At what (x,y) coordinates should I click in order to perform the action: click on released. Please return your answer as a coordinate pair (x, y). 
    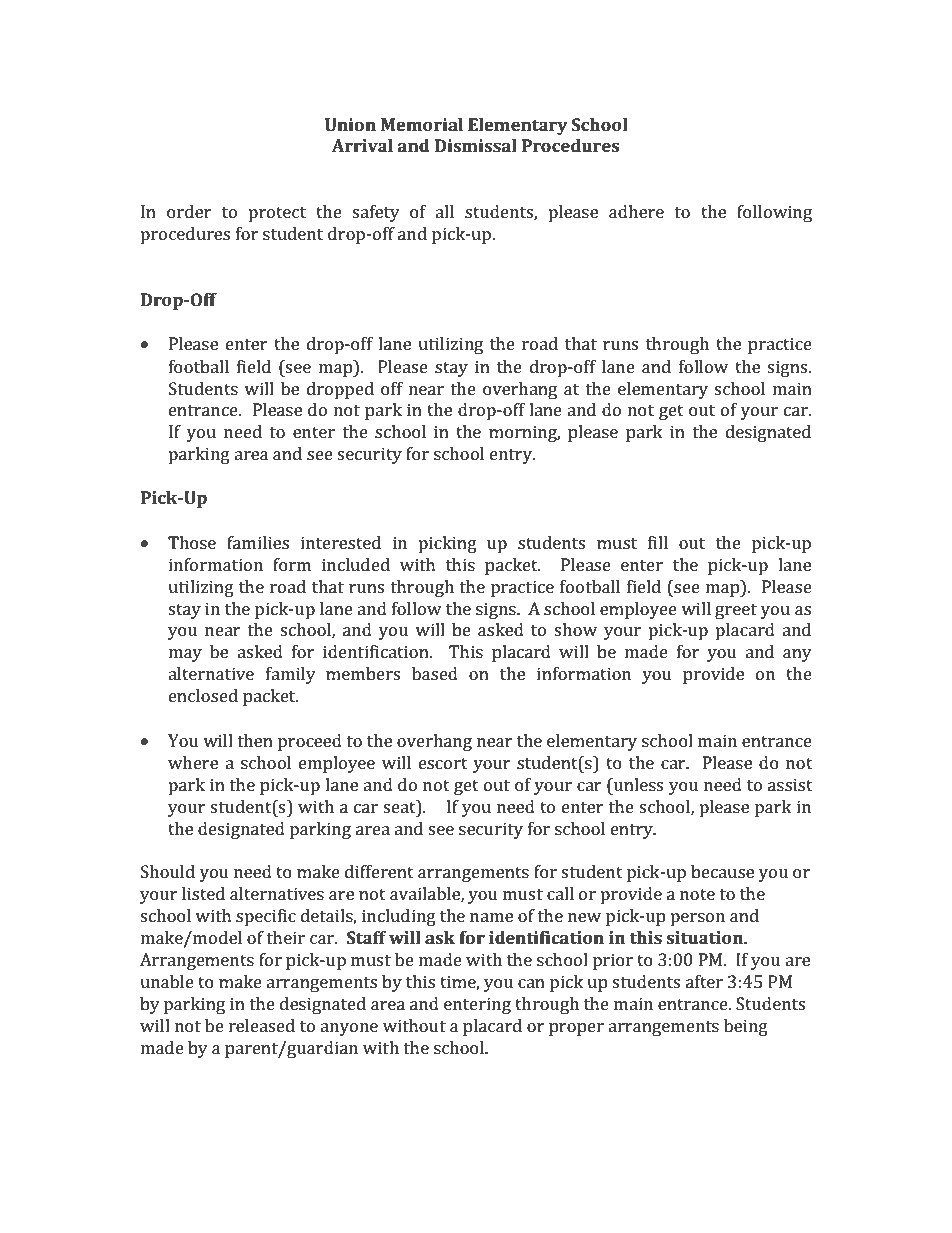
    Looking at the image, I should click on (262, 1025).
